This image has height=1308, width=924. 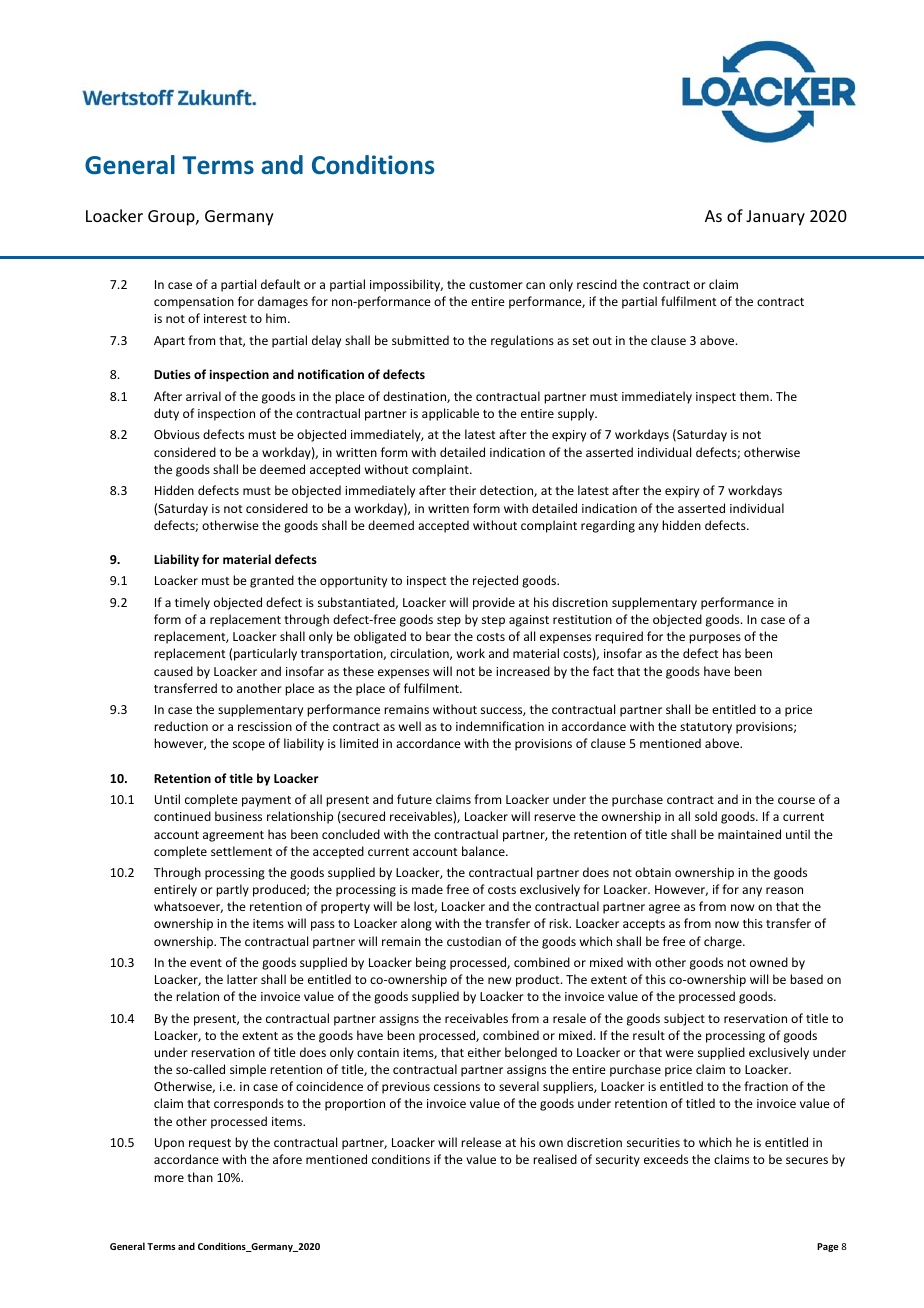 I want to click on January, so click(x=775, y=218).
